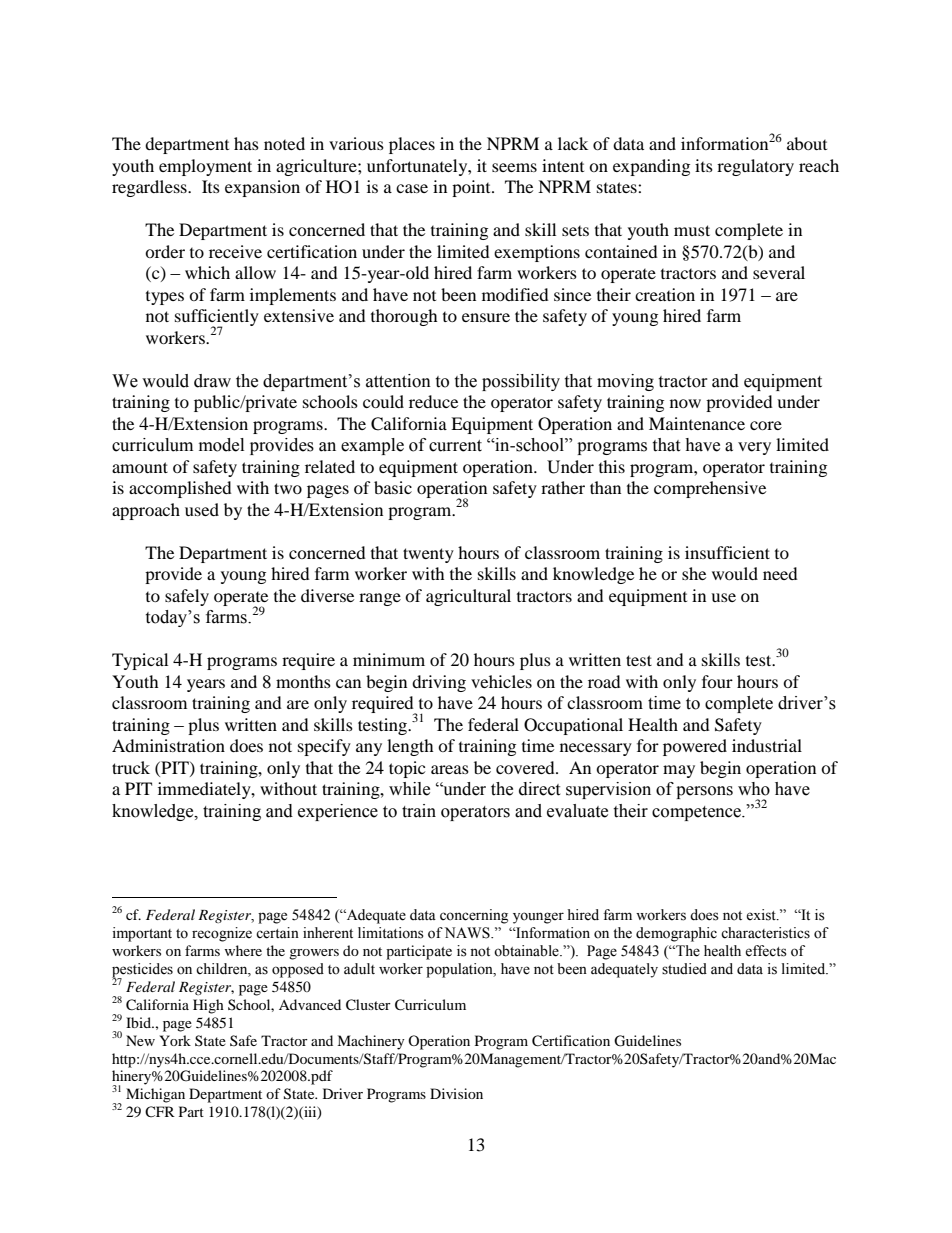  Describe the element at coordinates (205, 167) in the page. I see `employment` at that location.
